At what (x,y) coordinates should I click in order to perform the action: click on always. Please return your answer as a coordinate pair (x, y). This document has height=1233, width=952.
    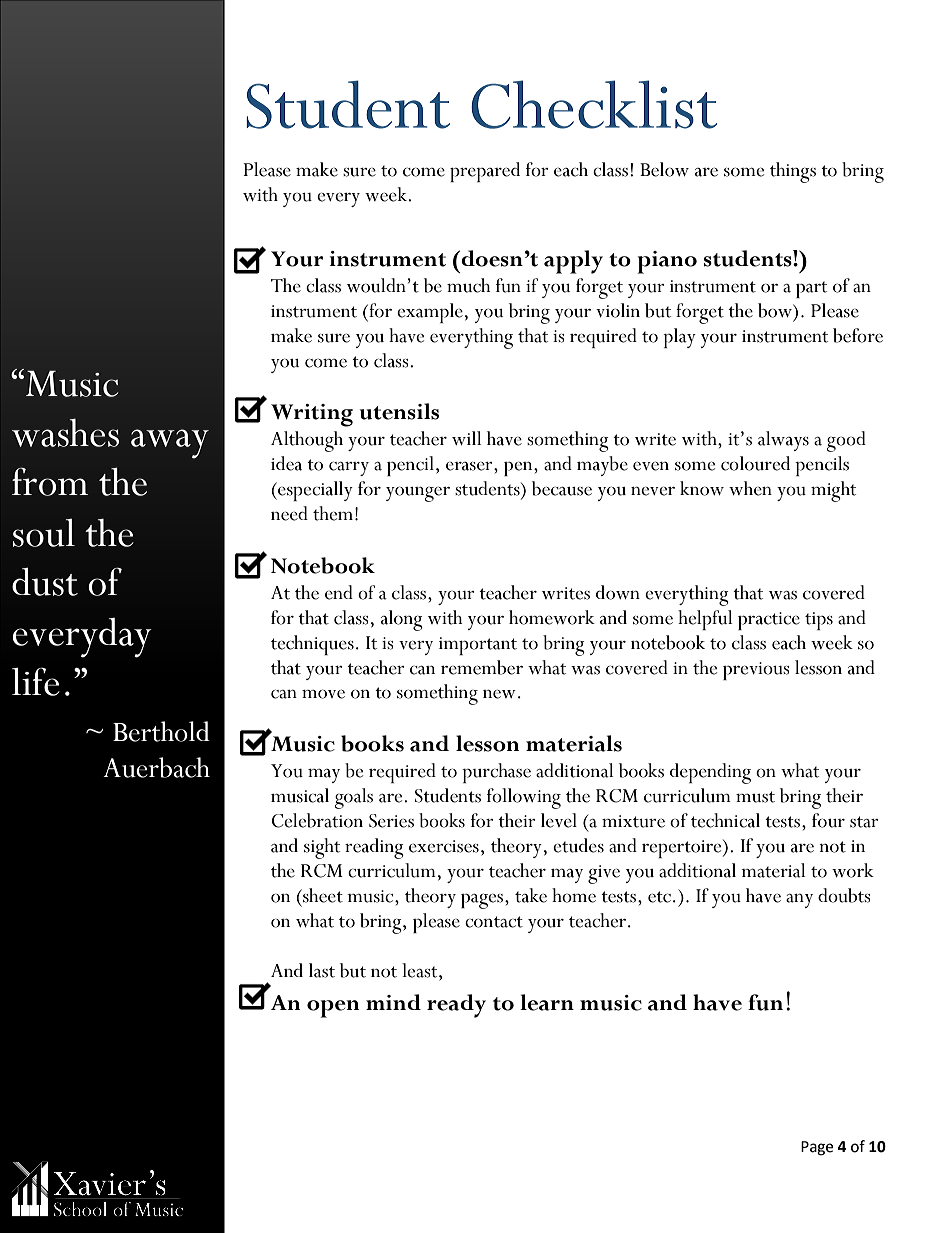
    Looking at the image, I should click on (783, 441).
